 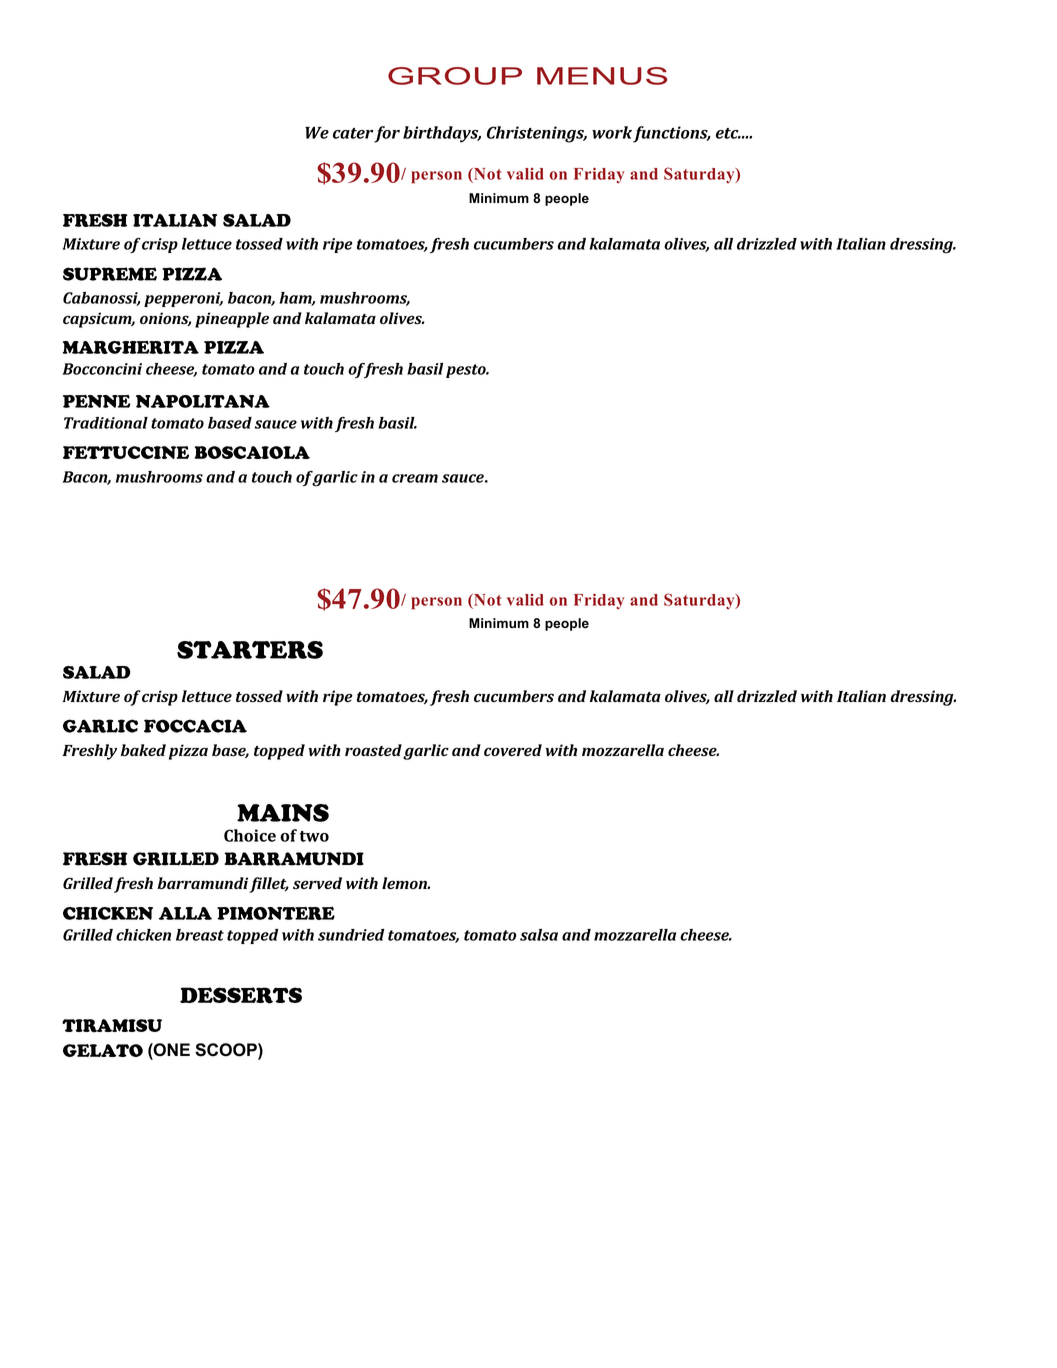 What do you see at coordinates (671, 134) in the image?
I see `functions` at bounding box center [671, 134].
